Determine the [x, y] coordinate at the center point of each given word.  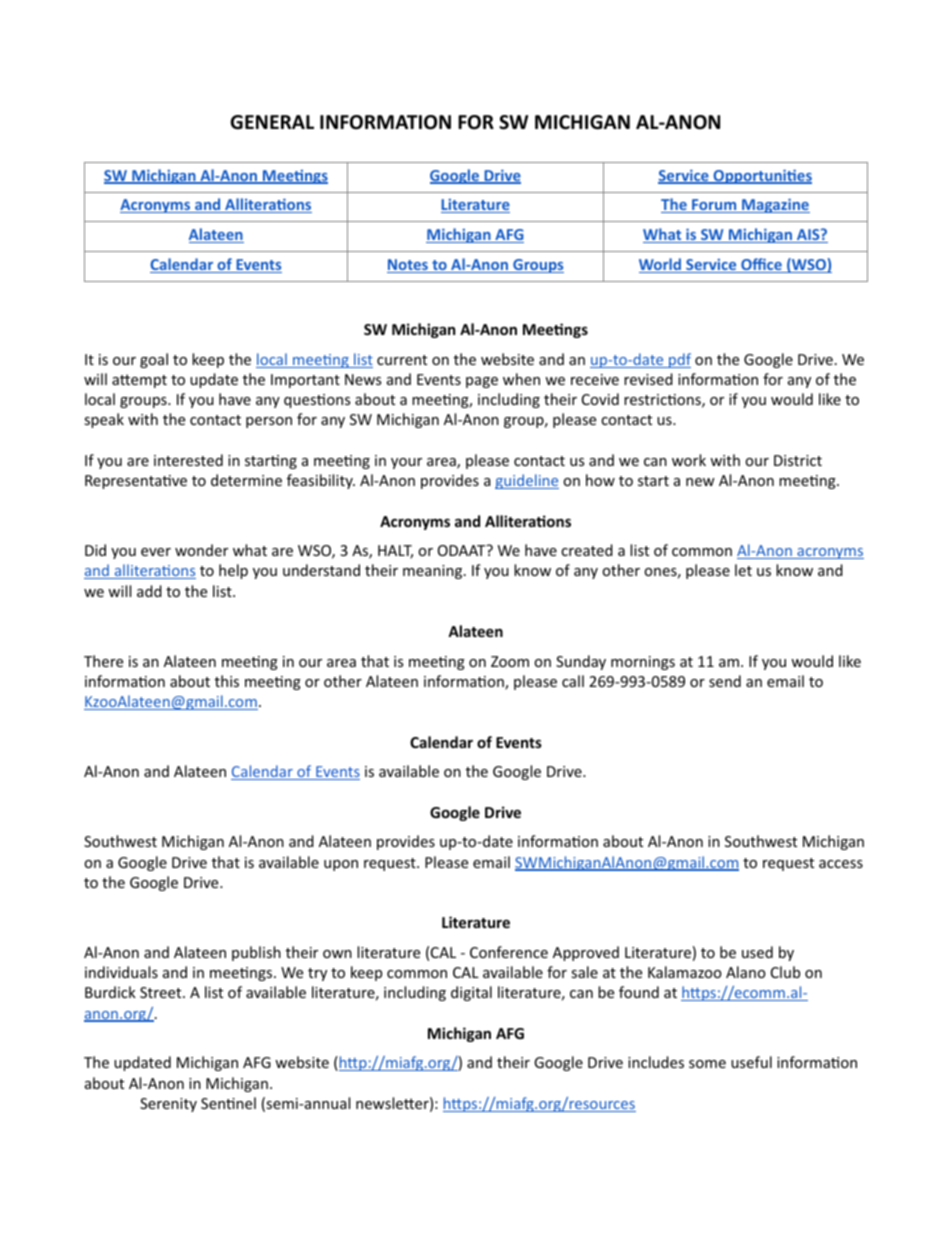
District [798, 460]
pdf [679, 360]
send [725, 681]
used [757, 952]
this [227, 681]
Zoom [510, 661]
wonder [201, 550]
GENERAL [272, 122]
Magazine [775, 205]
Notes [408, 266]
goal [154, 360]
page [482, 382]
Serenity [168, 1105]
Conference [509, 952]
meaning [434, 572]
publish [256, 953]
